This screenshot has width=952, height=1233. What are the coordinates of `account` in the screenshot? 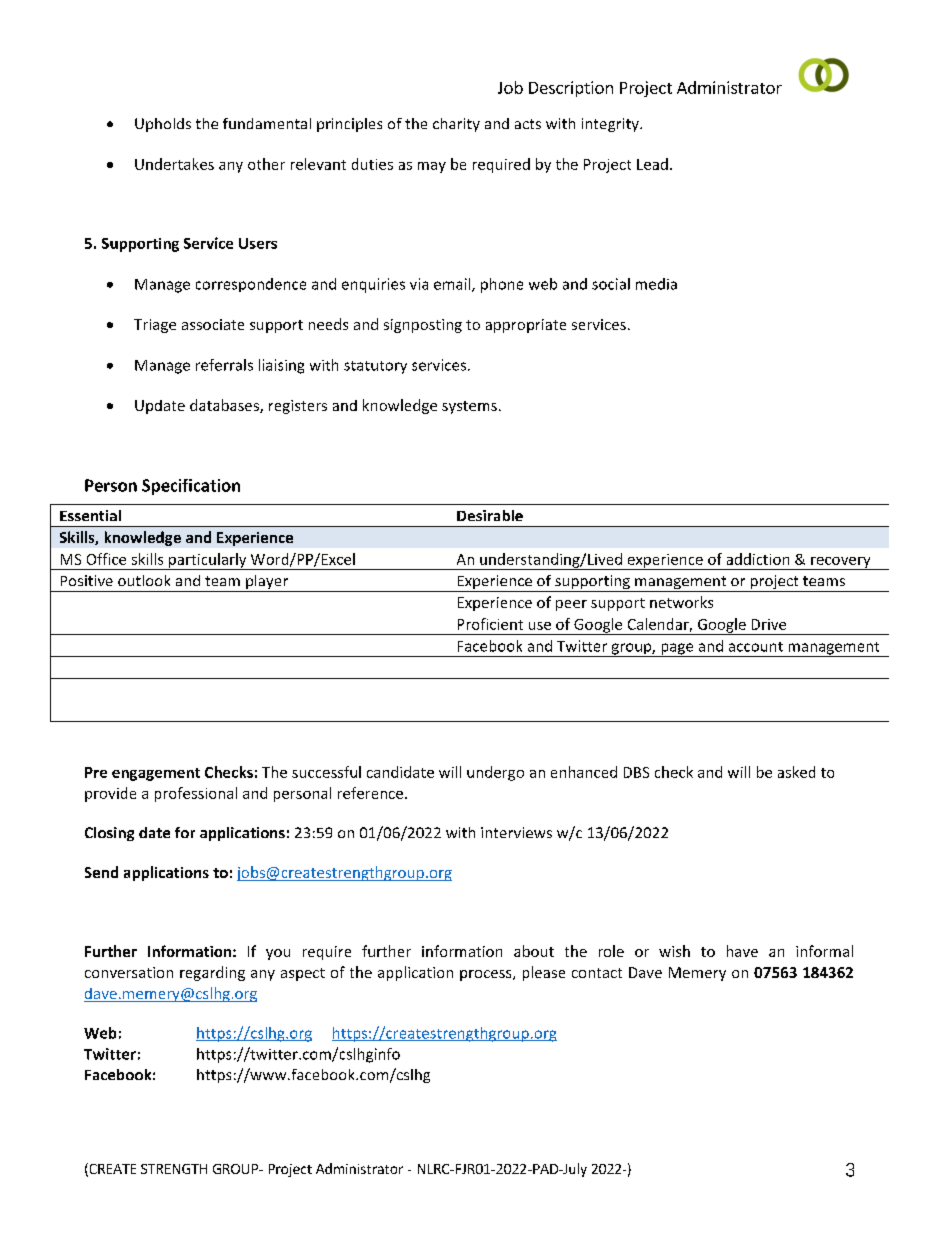 It's located at (756, 647).
